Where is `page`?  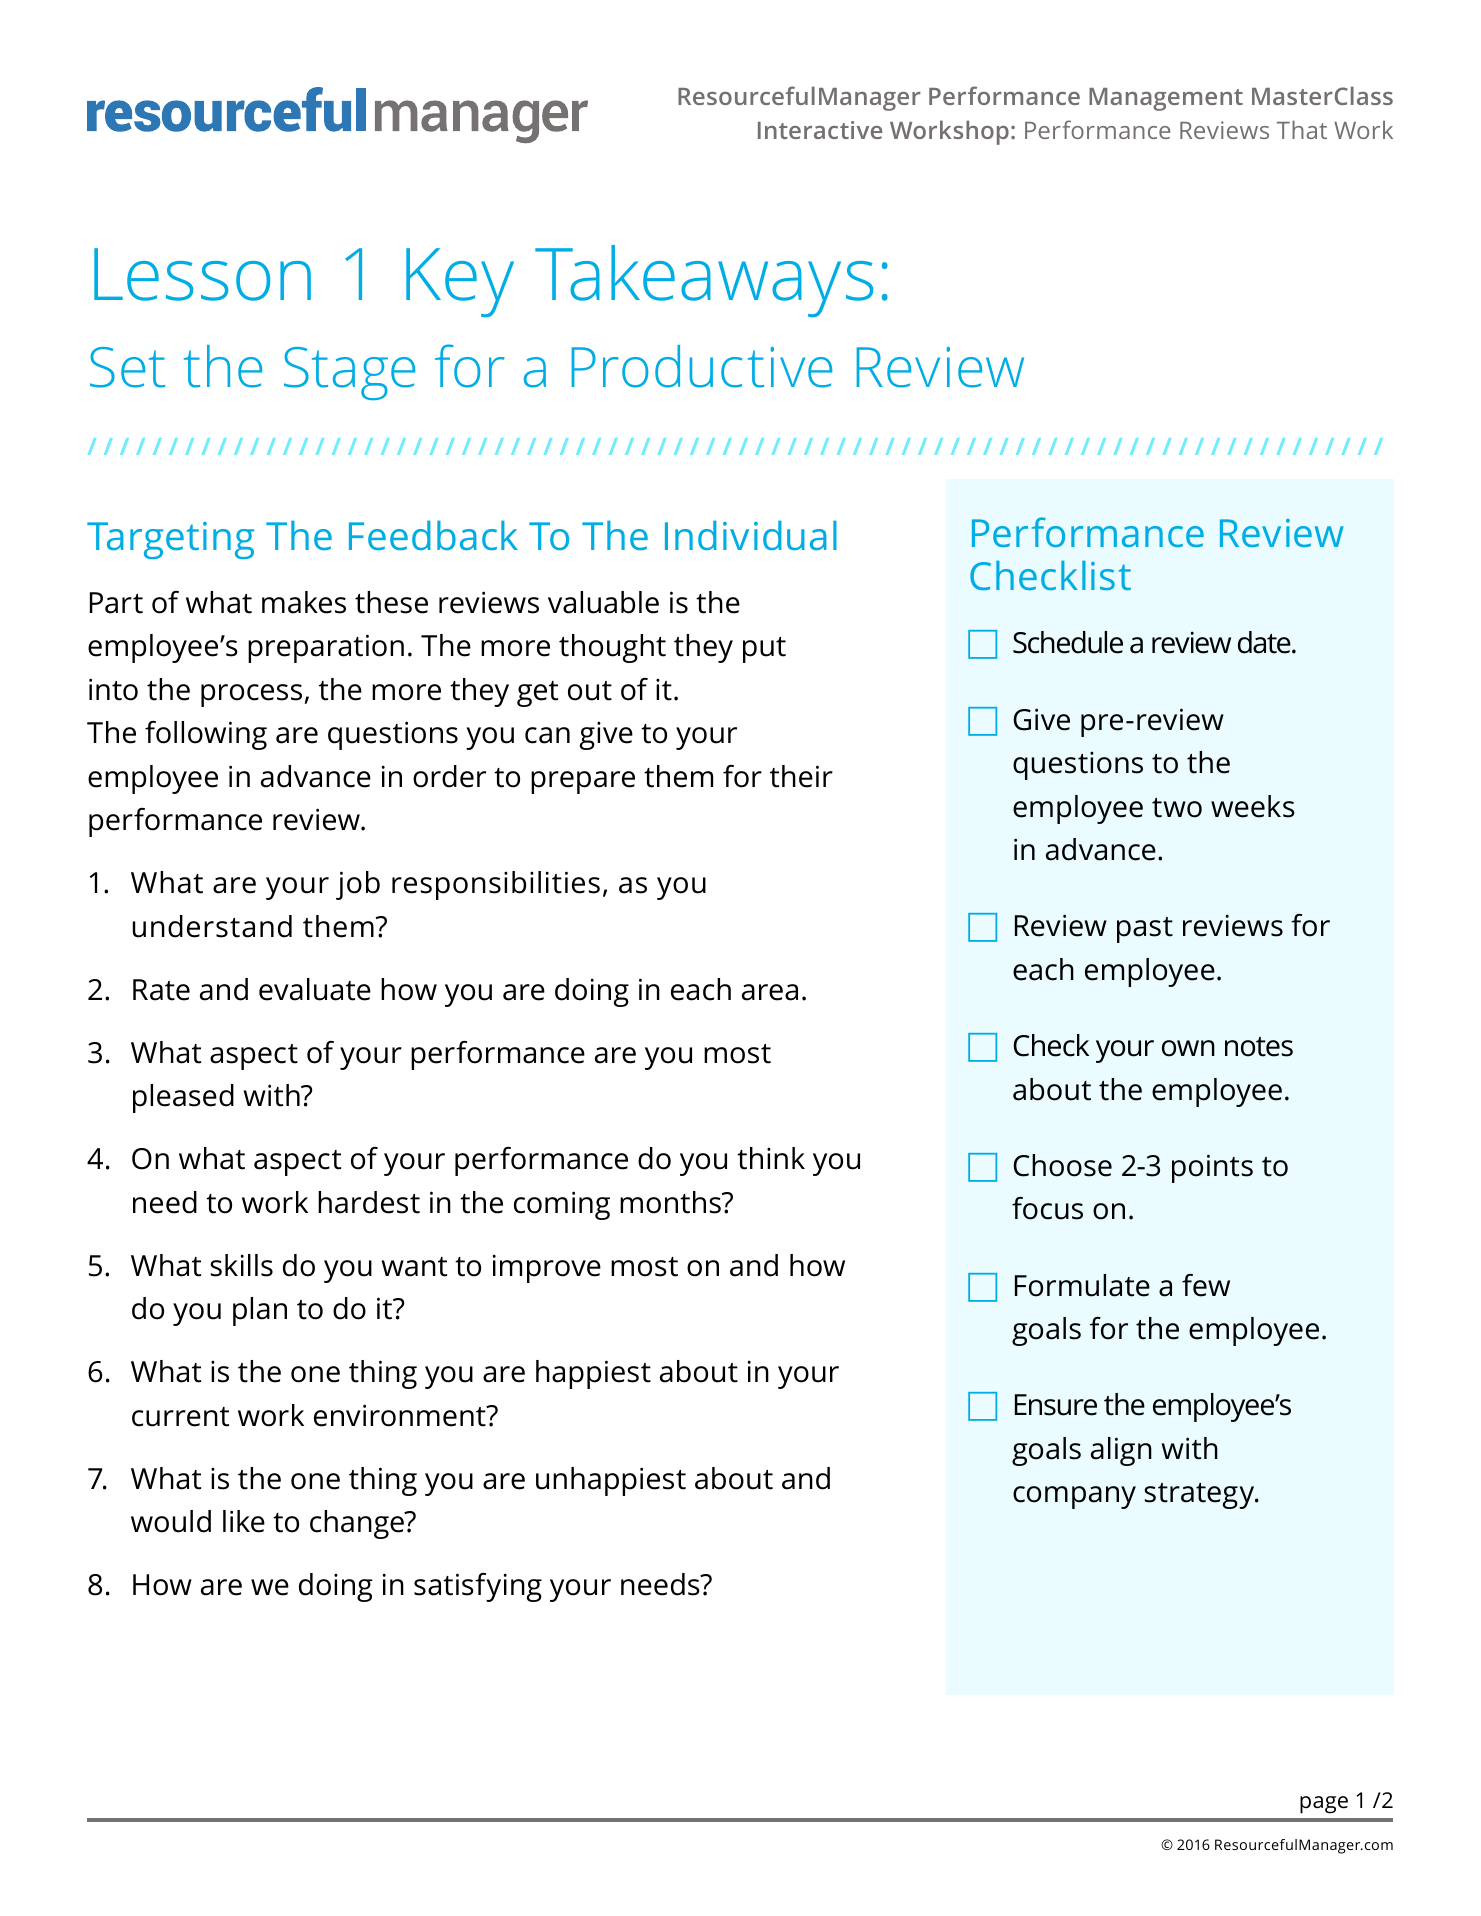
page is located at coordinates (1324, 1805).
